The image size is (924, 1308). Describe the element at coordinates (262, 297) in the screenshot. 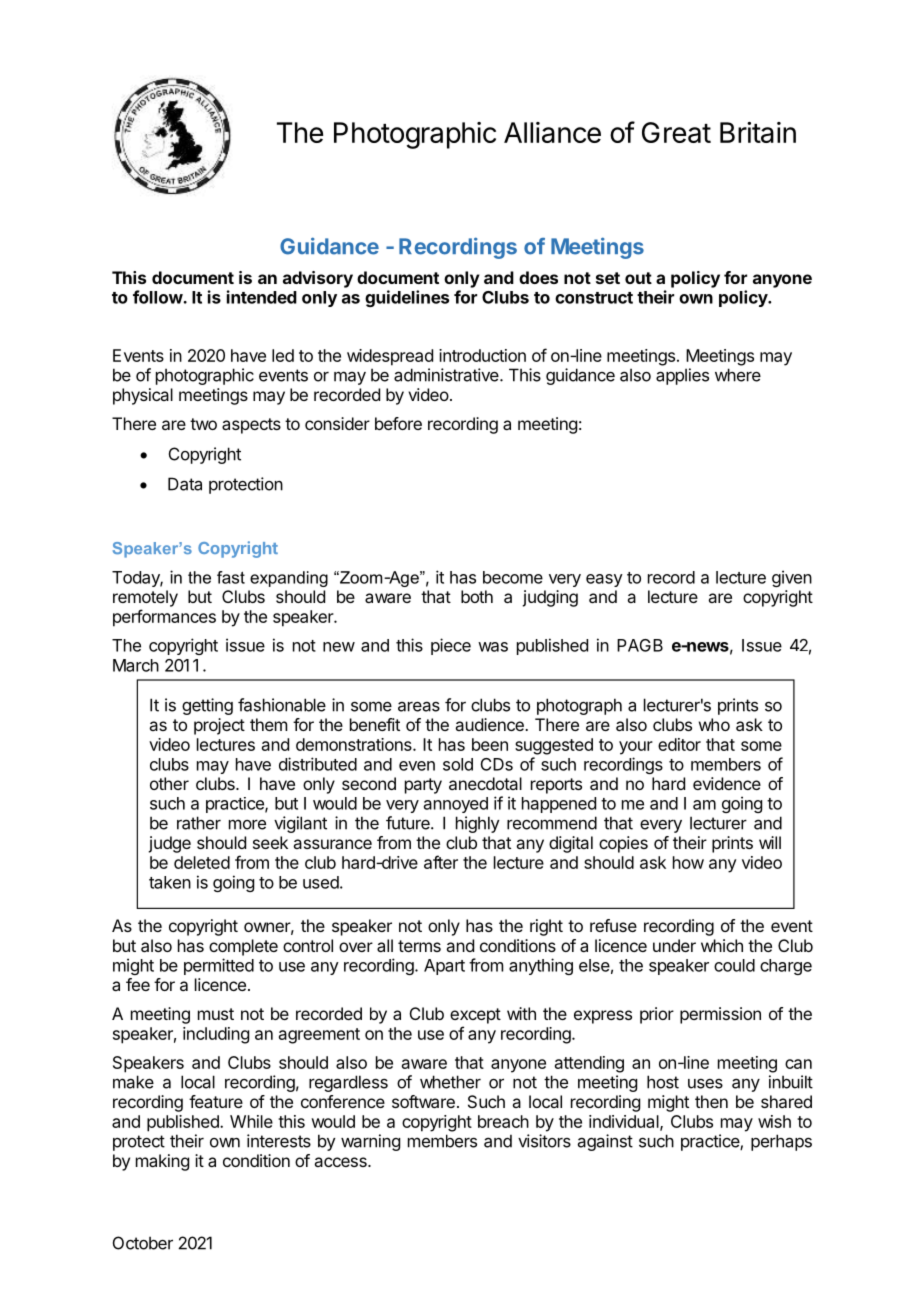

I see `intended` at that location.
